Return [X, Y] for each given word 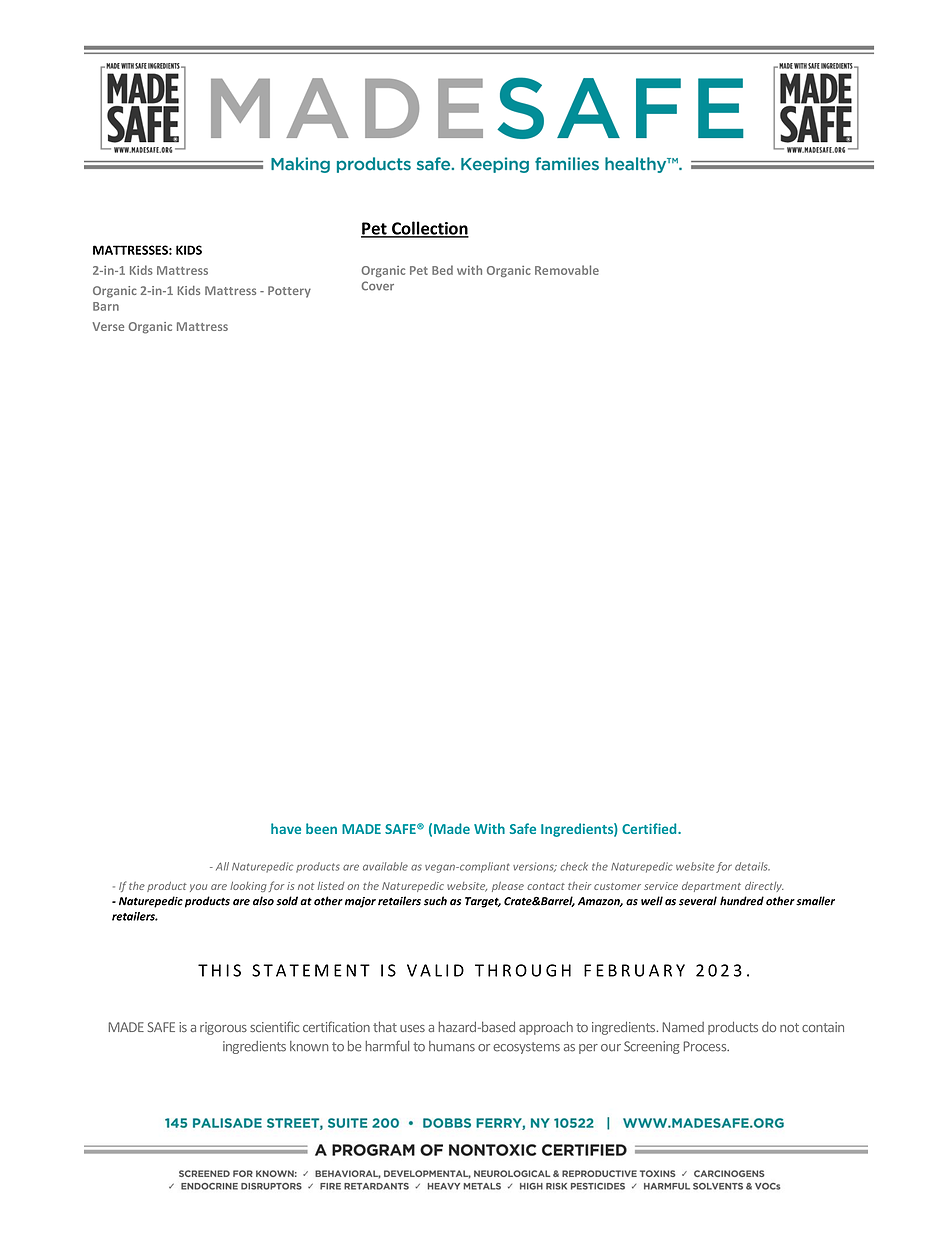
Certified [650, 828]
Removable [567, 270]
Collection [429, 229]
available [385, 866]
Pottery [289, 292]
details [752, 866]
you [198, 888]
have [286, 828]
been [321, 828]
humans [452, 1046]
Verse [108, 326]
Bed [442, 270]
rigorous [223, 1028]
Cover [378, 286]
